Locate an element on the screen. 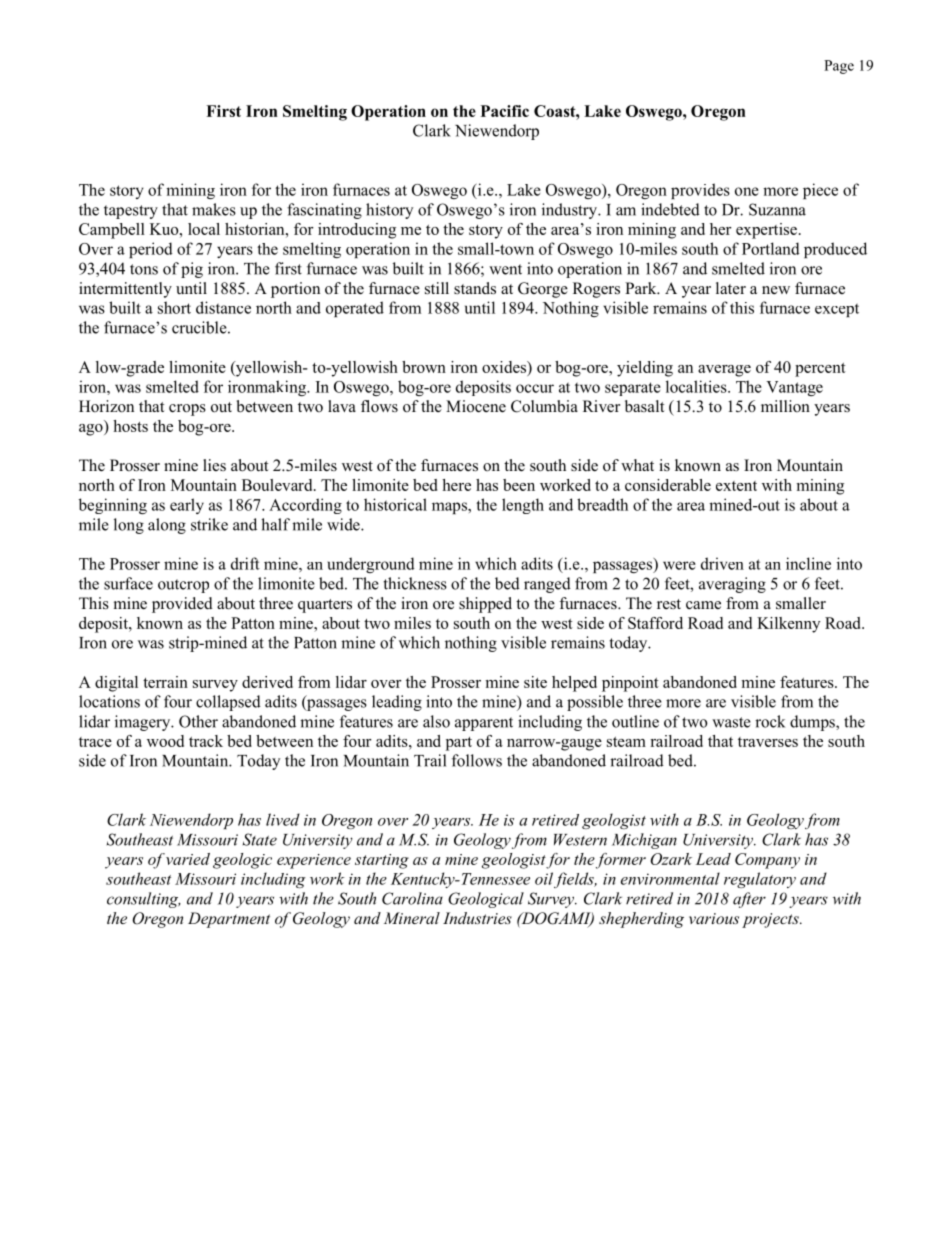  consulting is located at coordinates (144, 900).
